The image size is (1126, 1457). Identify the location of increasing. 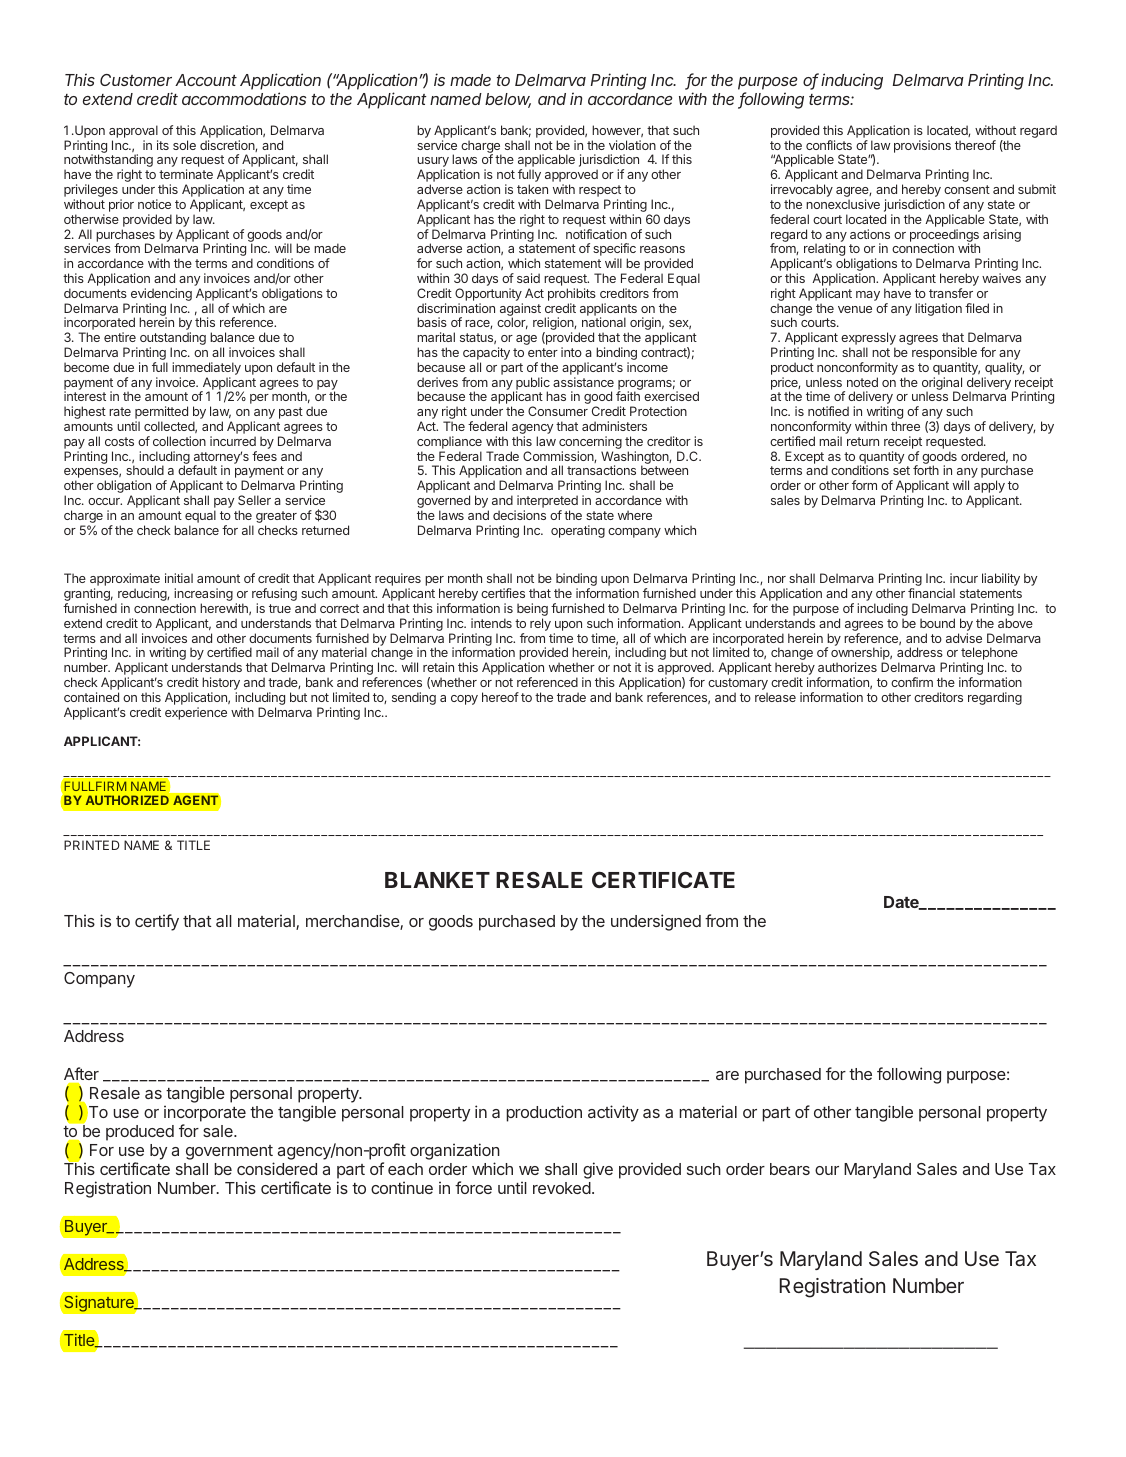
(203, 596).
